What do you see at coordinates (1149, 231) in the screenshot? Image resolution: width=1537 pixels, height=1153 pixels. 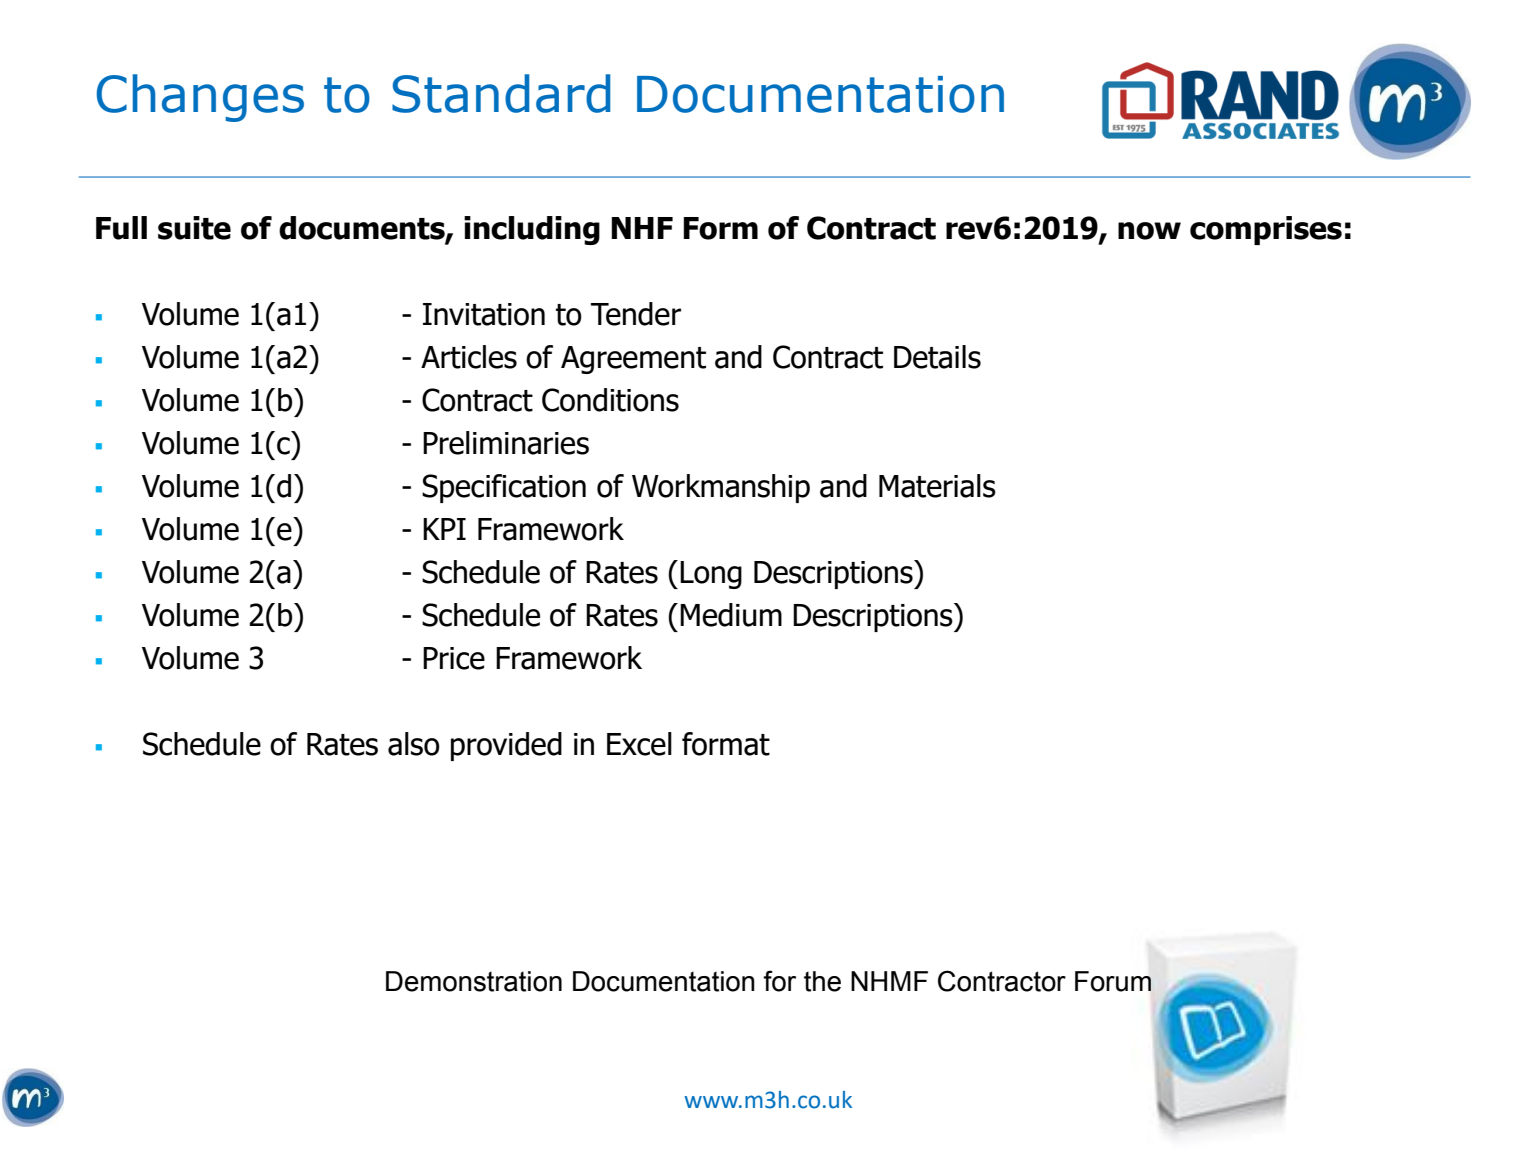 I see `now` at bounding box center [1149, 231].
